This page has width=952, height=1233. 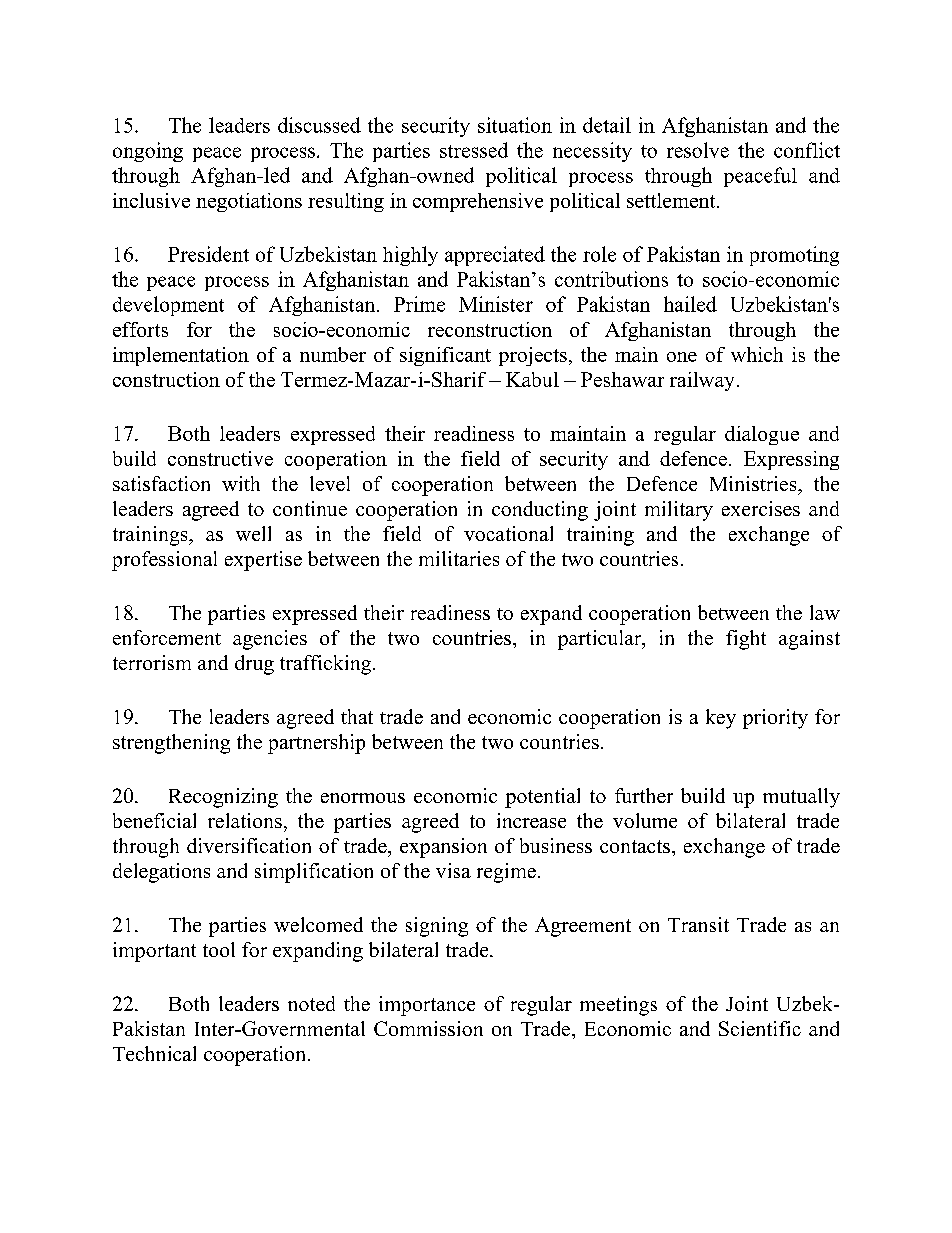 I want to click on significant, so click(x=445, y=356).
